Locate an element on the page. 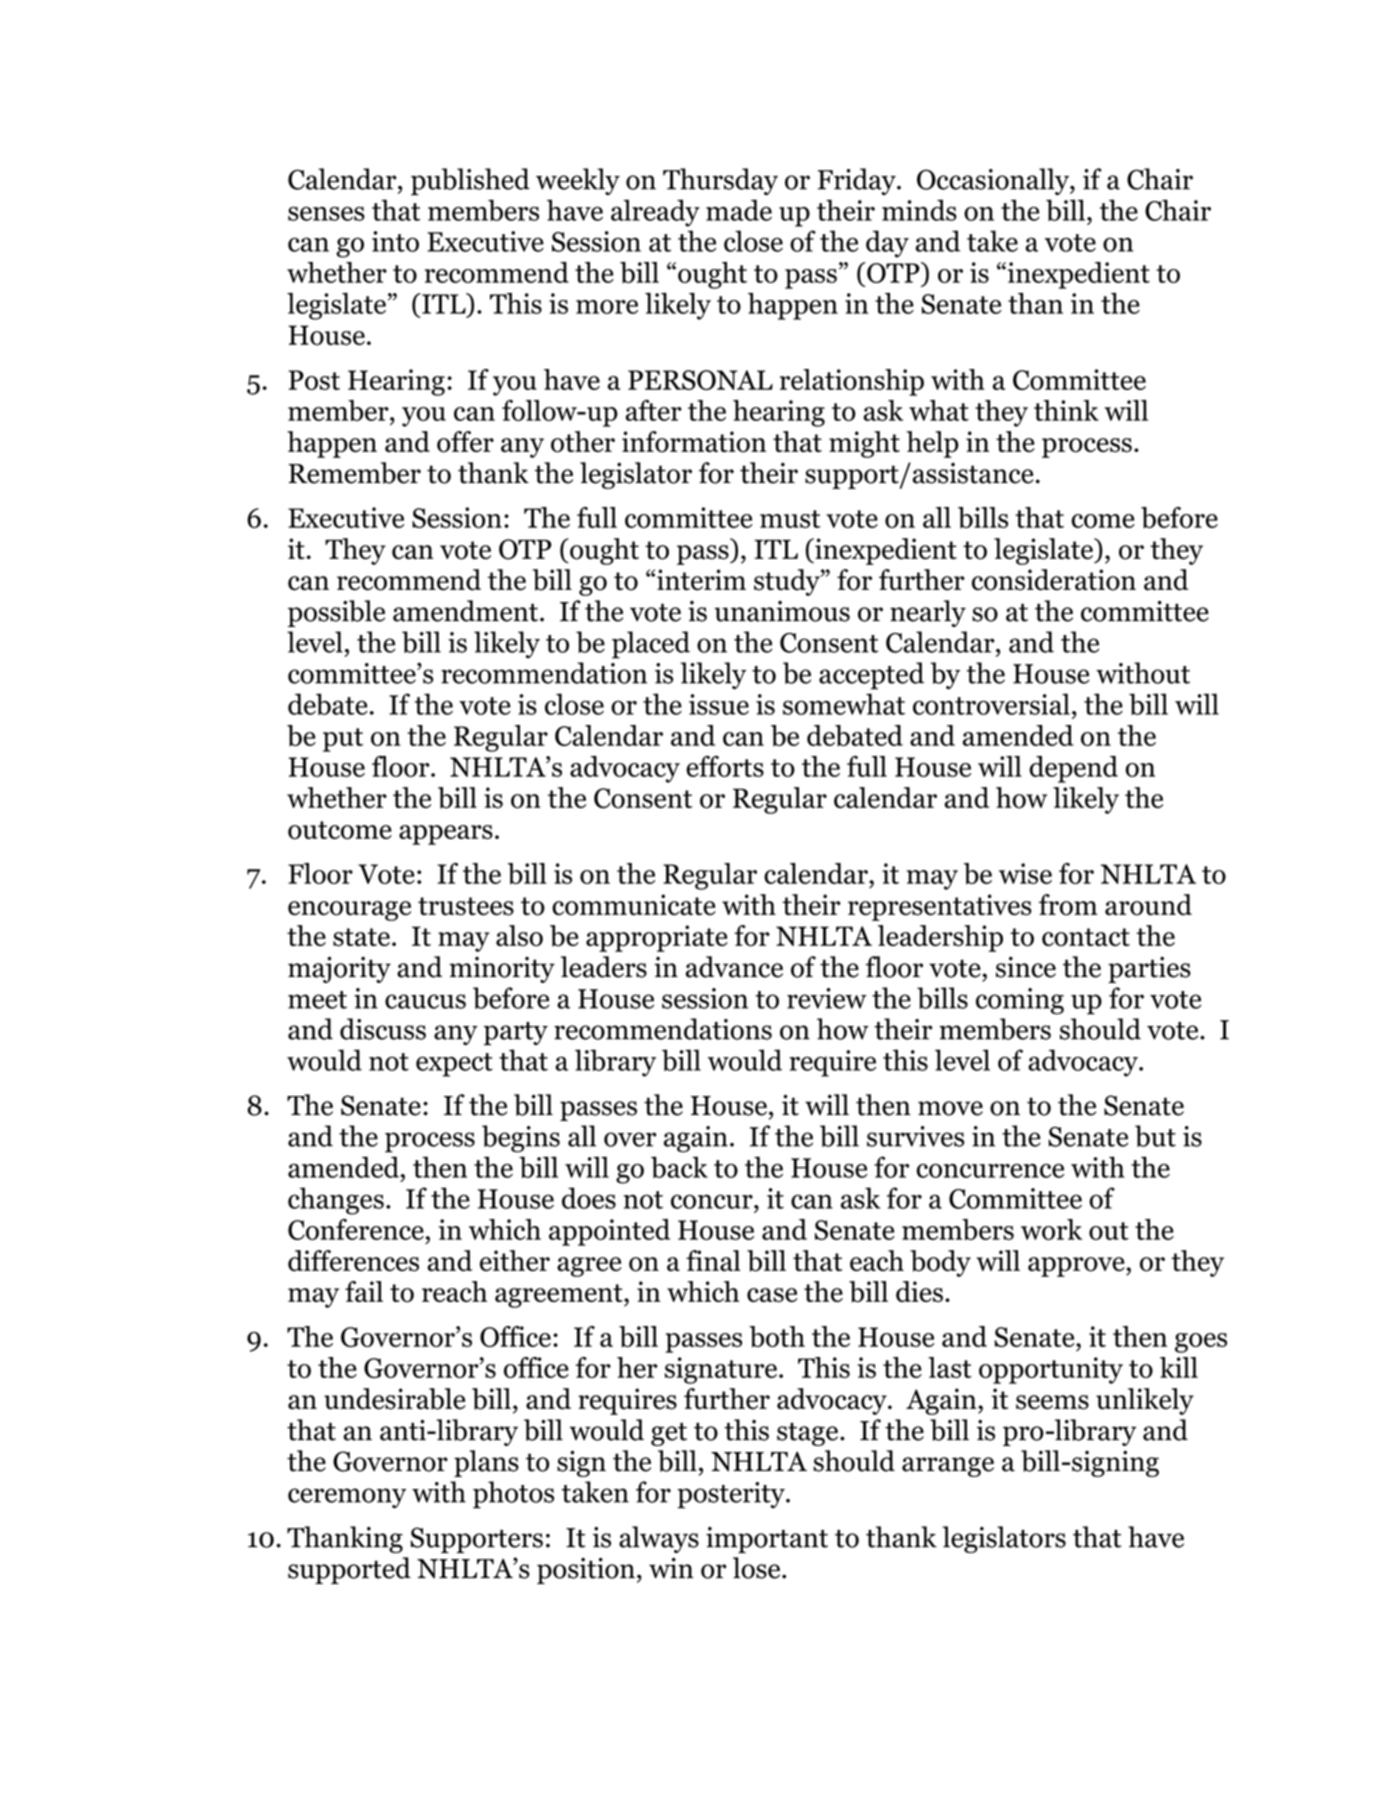  ceremony is located at coordinates (347, 1498).
